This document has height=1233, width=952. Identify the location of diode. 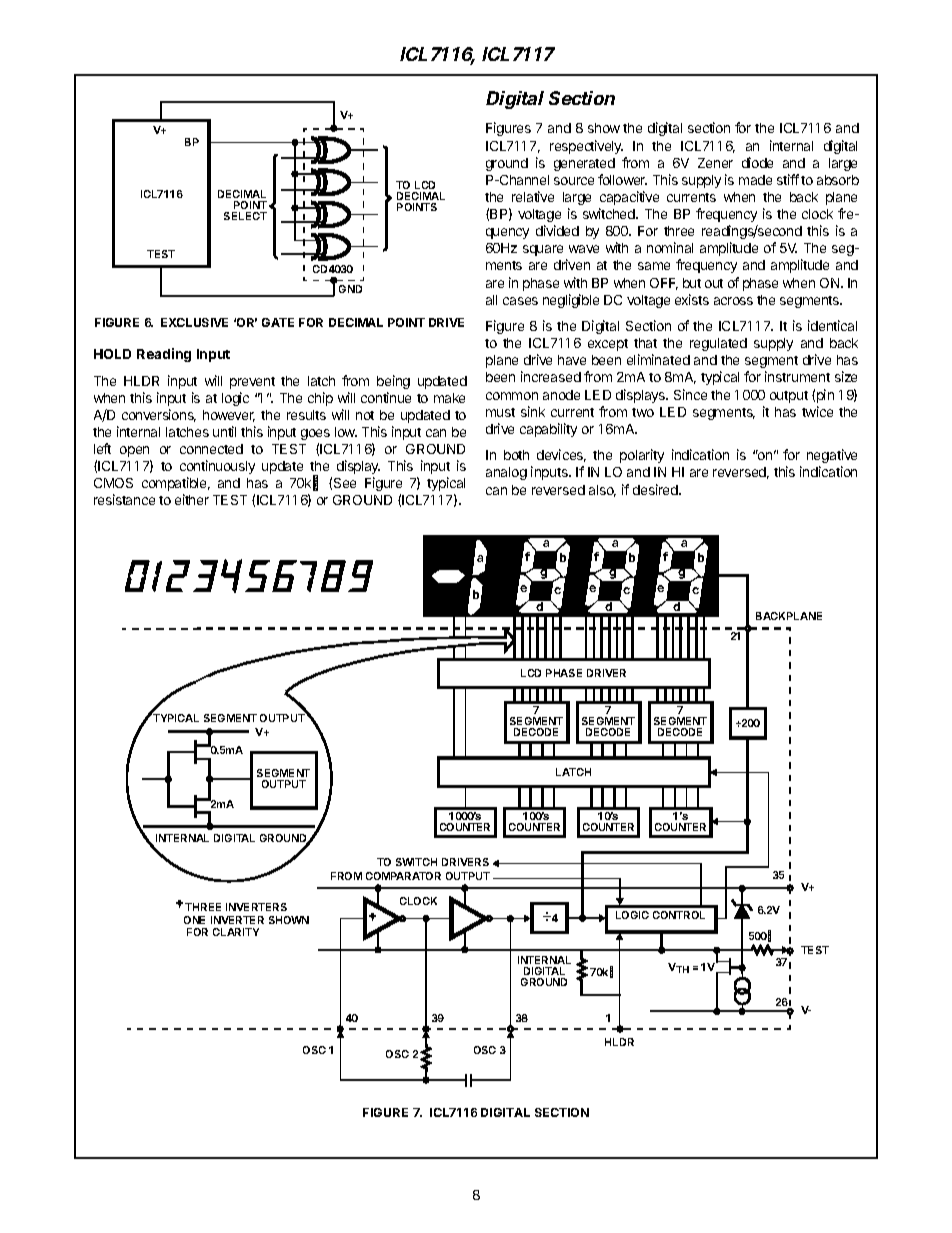
(757, 162).
